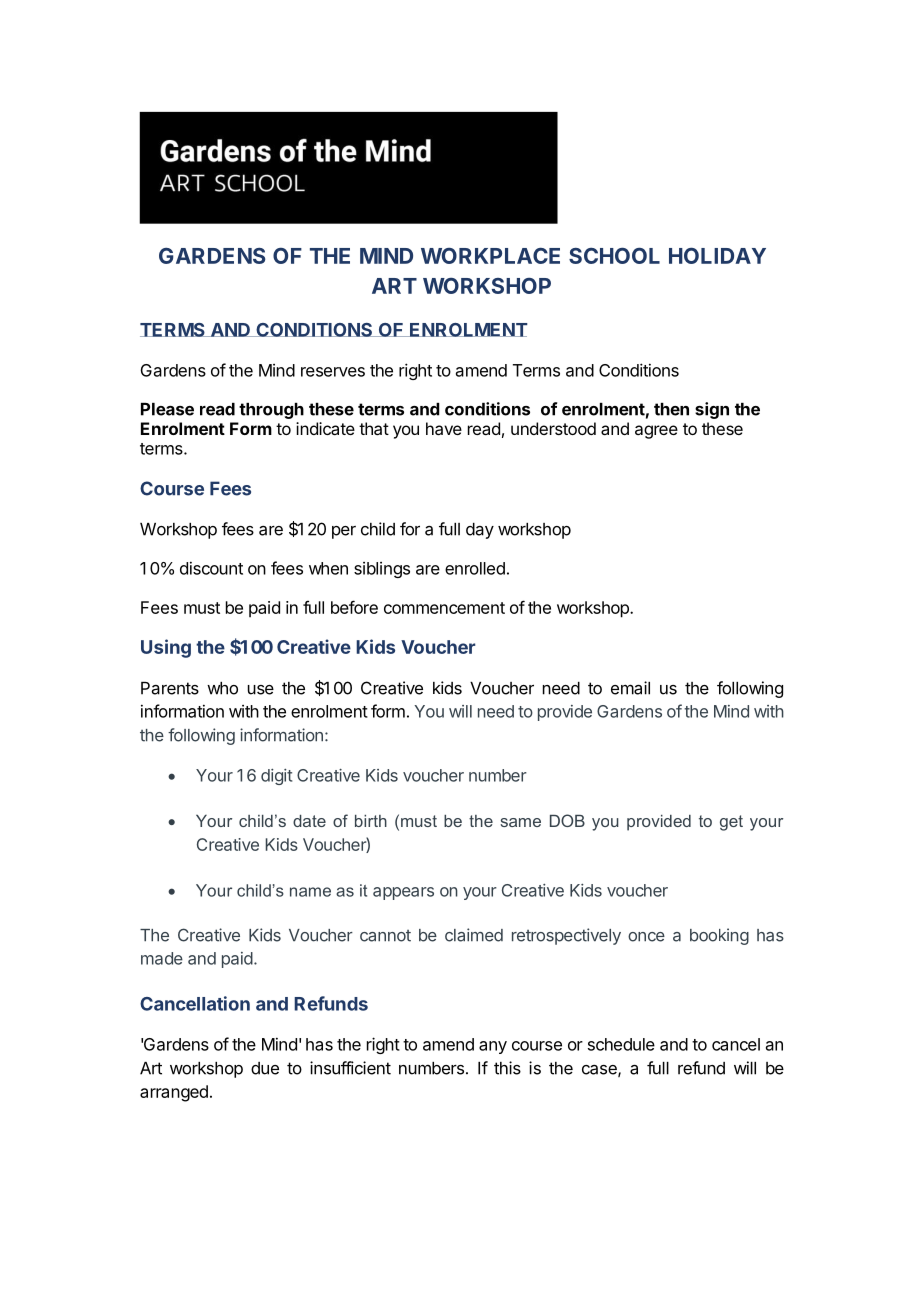 This screenshot has width=924, height=1308. Describe the element at coordinates (403, 893) in the screenshot. I see `appears` at that location.
